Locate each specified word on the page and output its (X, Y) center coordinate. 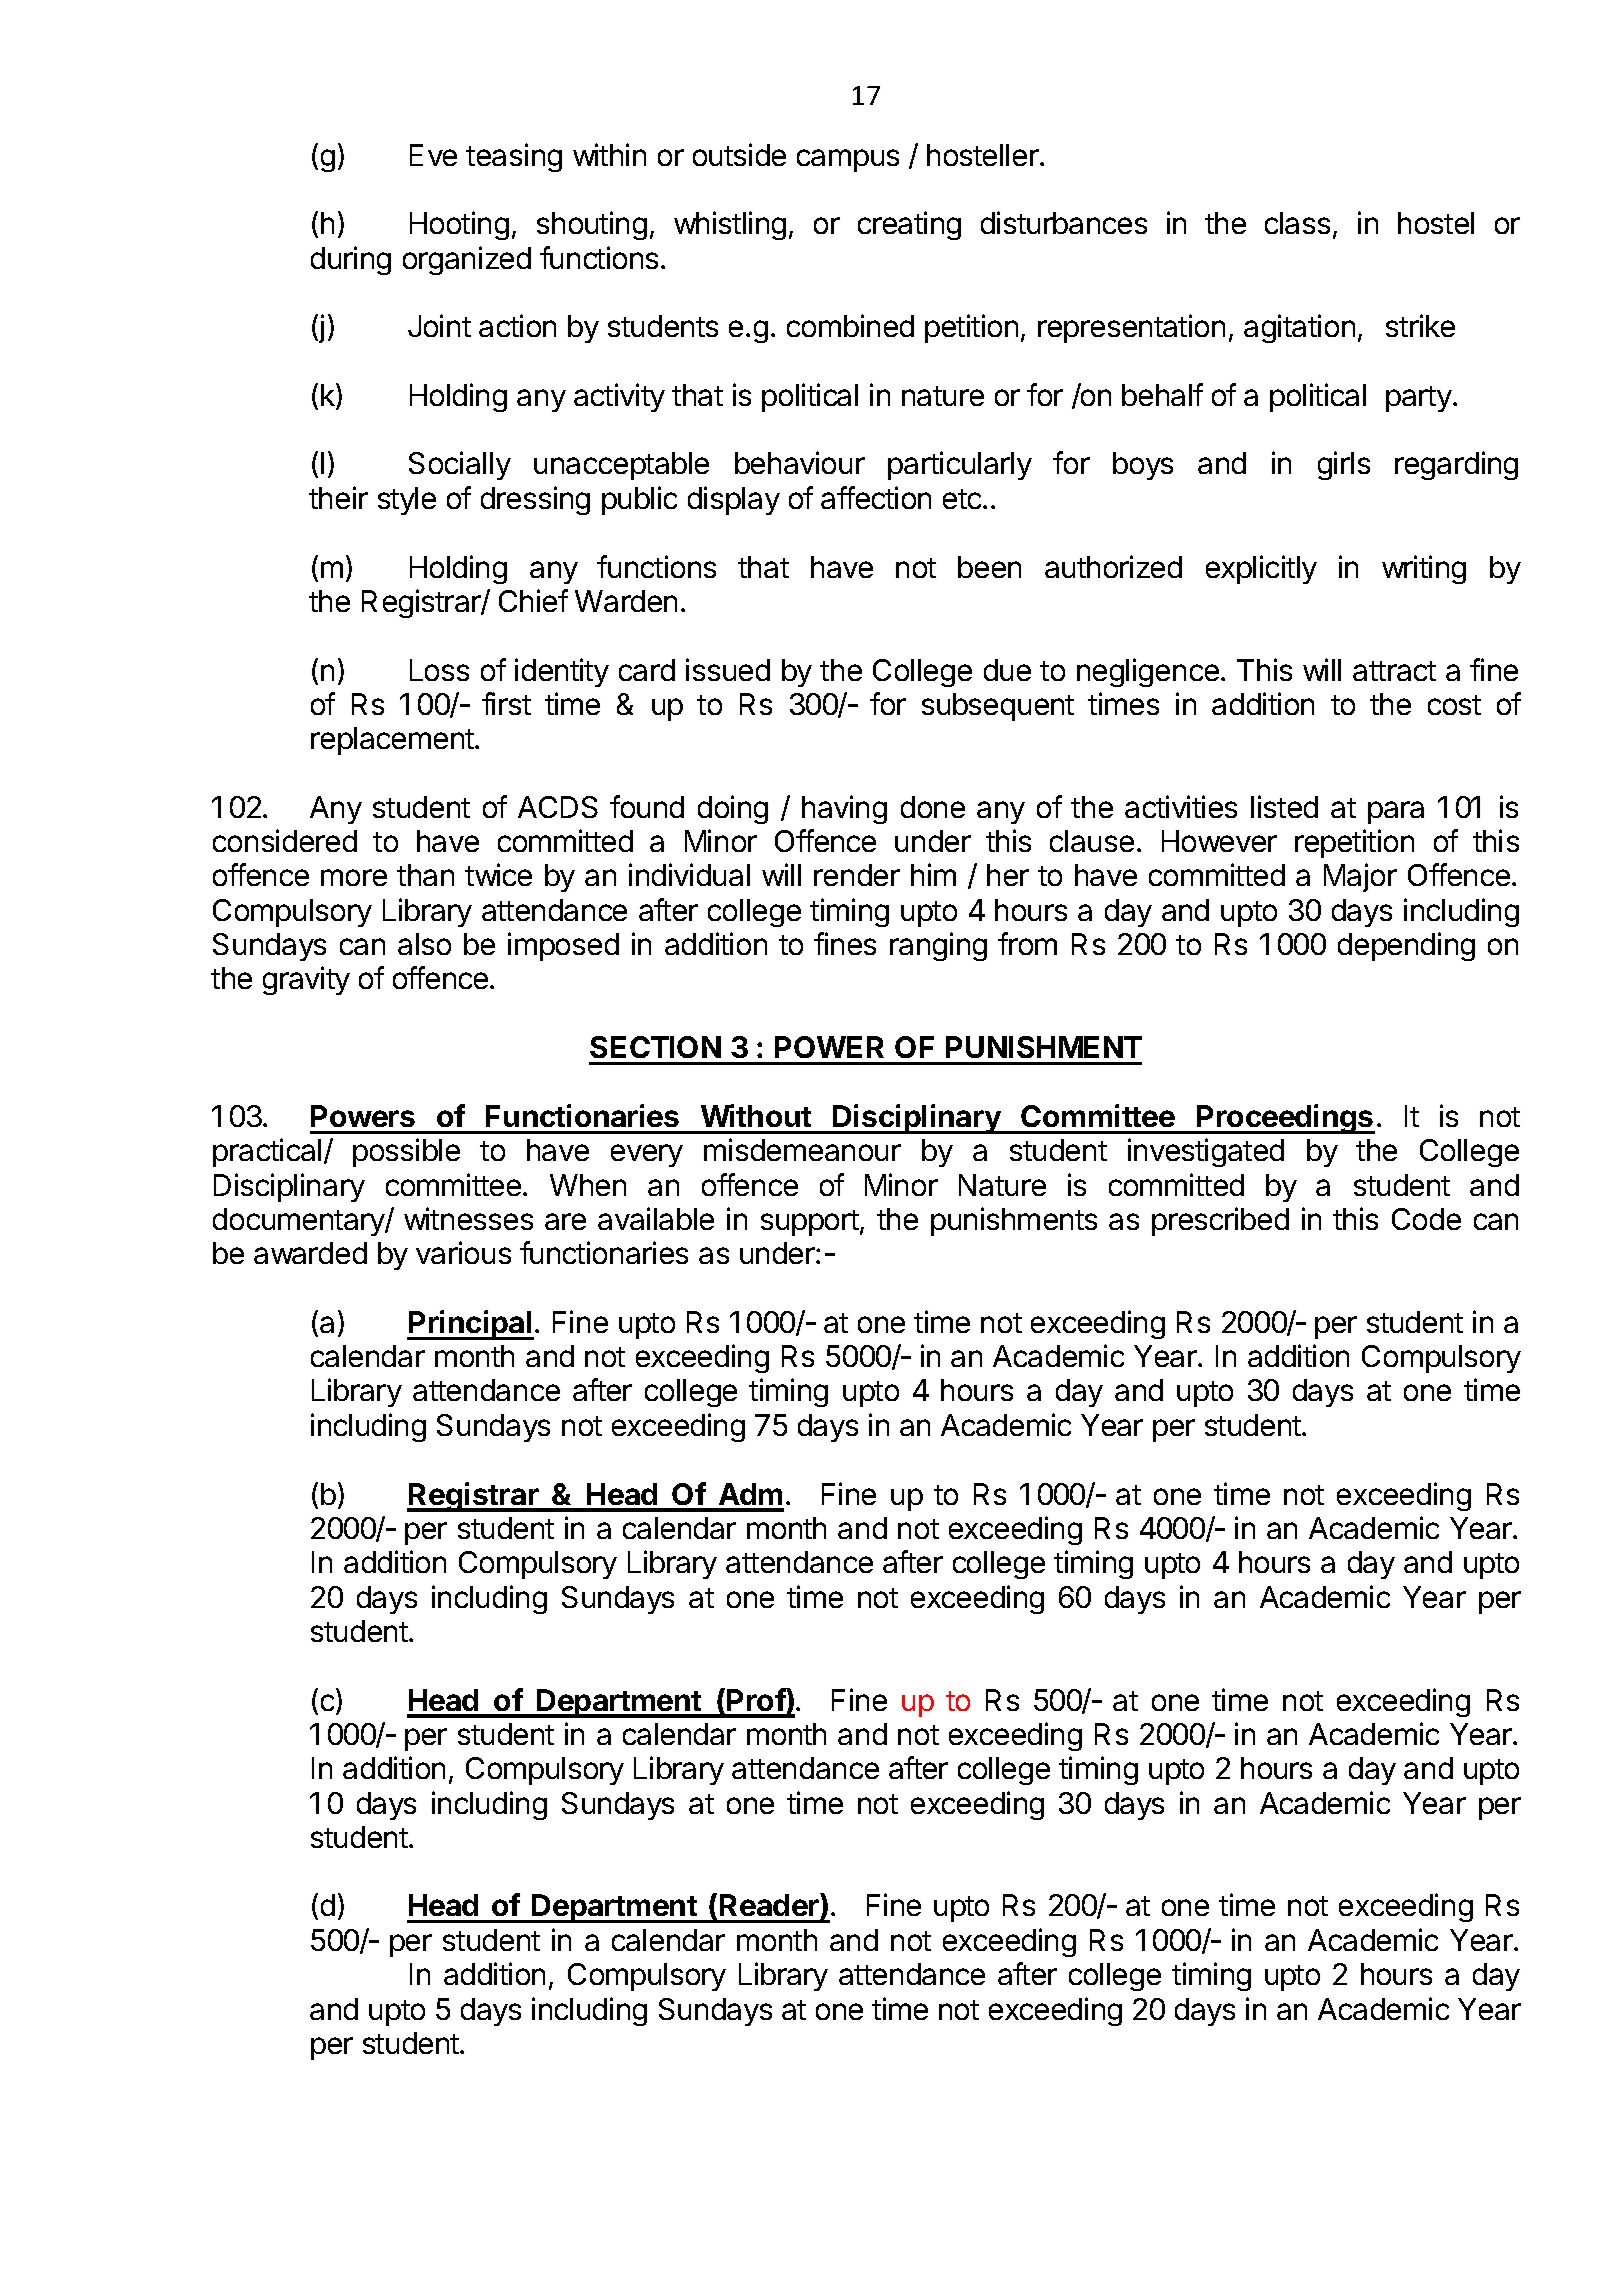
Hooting (459, 225)
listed (1284, 806)
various (463, 1252)
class (1297, 223)
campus (848, 160)
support (811, 1223)
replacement (393, 741)
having (844, 809)
